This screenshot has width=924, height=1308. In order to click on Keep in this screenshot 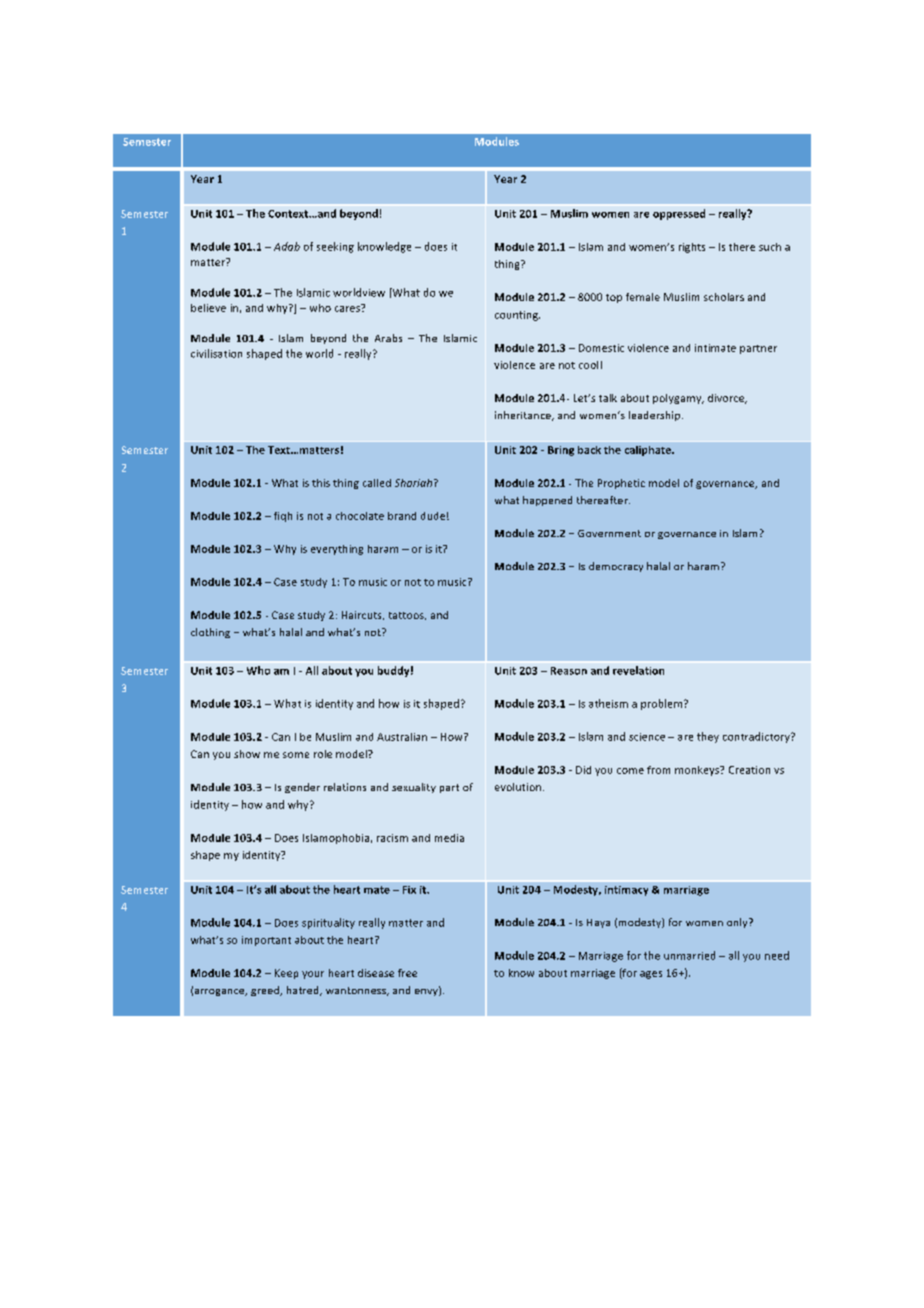, I will do `click(286, 974)`.
